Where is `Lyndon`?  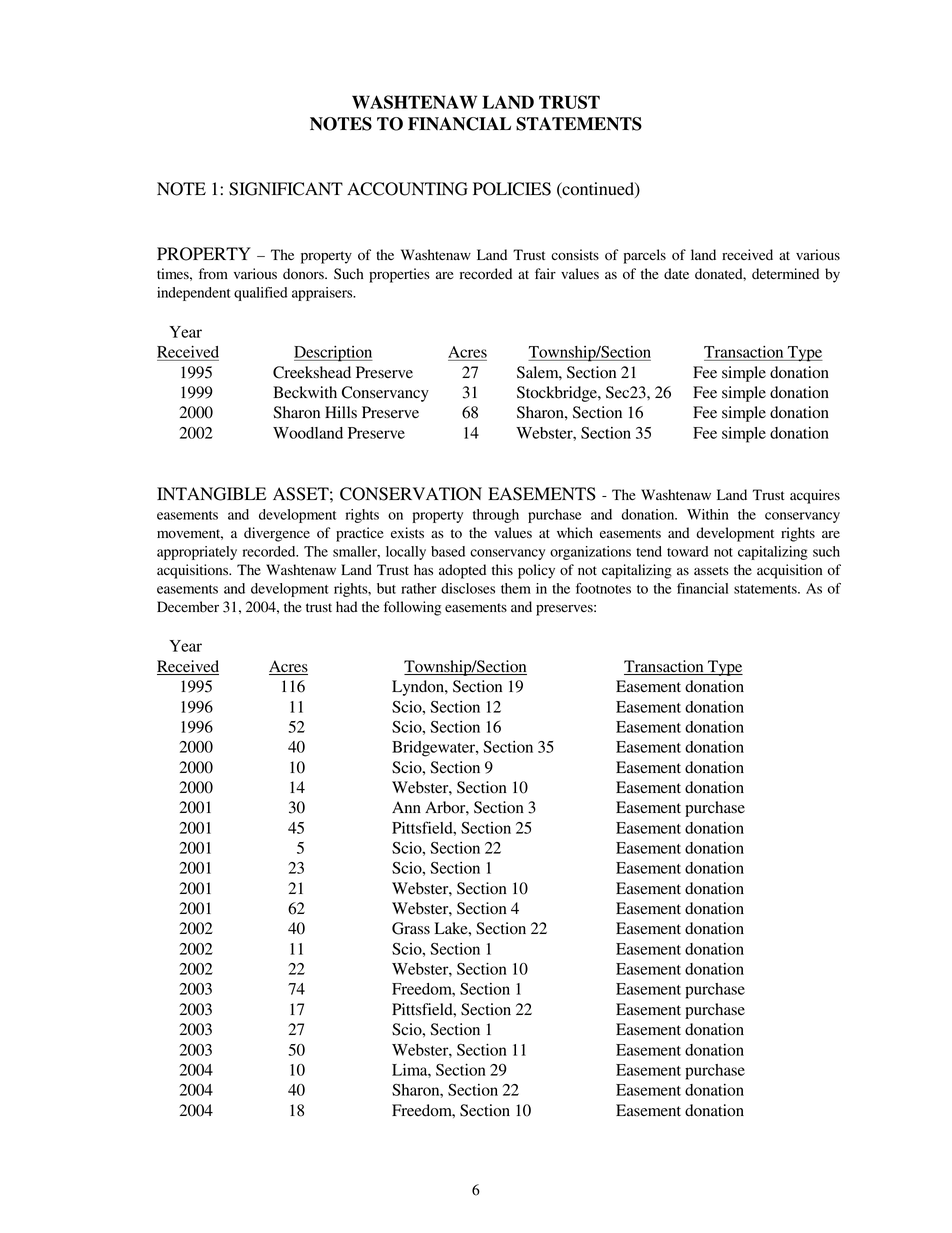 Lyndon is located at coordinates (419, 688).
